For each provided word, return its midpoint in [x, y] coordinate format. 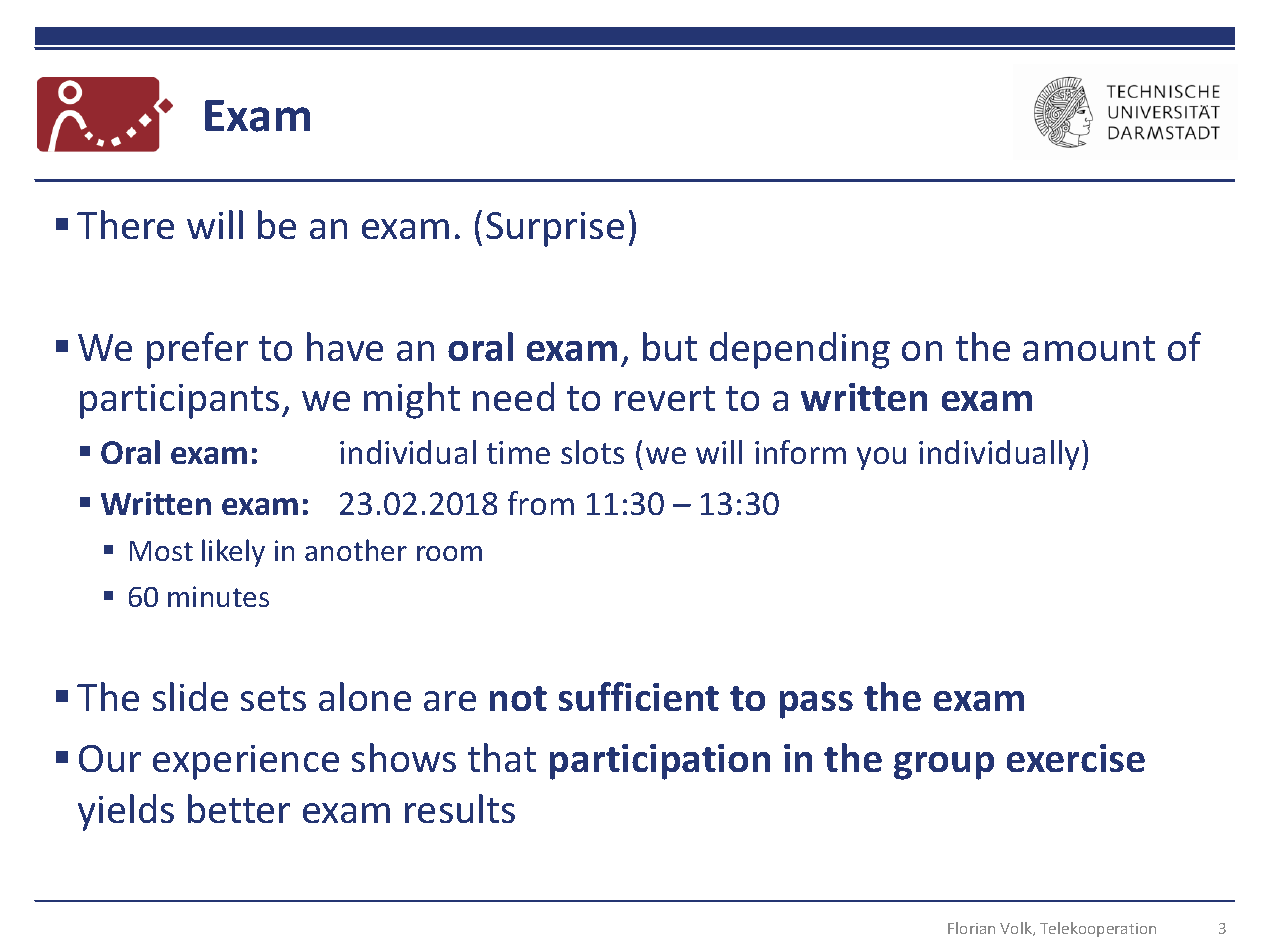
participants [179, 401]
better [239, 808]
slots [592, 452]
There [125, 224]
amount [1089, 348]
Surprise [555, 229]
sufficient [639, 696]
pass [816, 705]
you [881, 458]
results [460, 808]
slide [190, 696]
